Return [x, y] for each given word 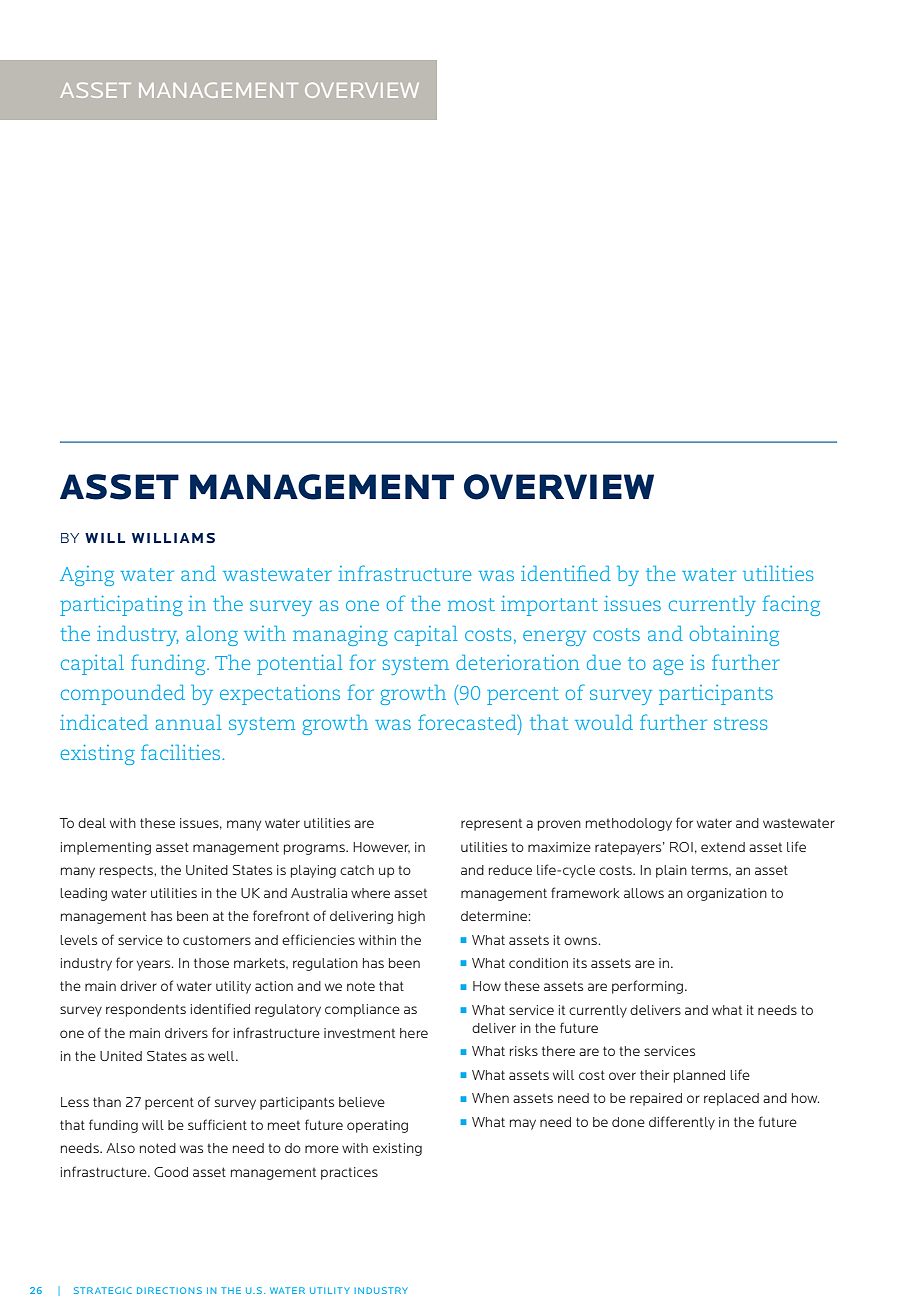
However [381, 847]
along [212, 636]
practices [349, 1173]
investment [359, 1033]
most [471, 604]
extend [723, 847]
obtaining [734, 636]
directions [169, 1290]
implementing [106, 848]
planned [699, 1076]
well [222, 1056]
